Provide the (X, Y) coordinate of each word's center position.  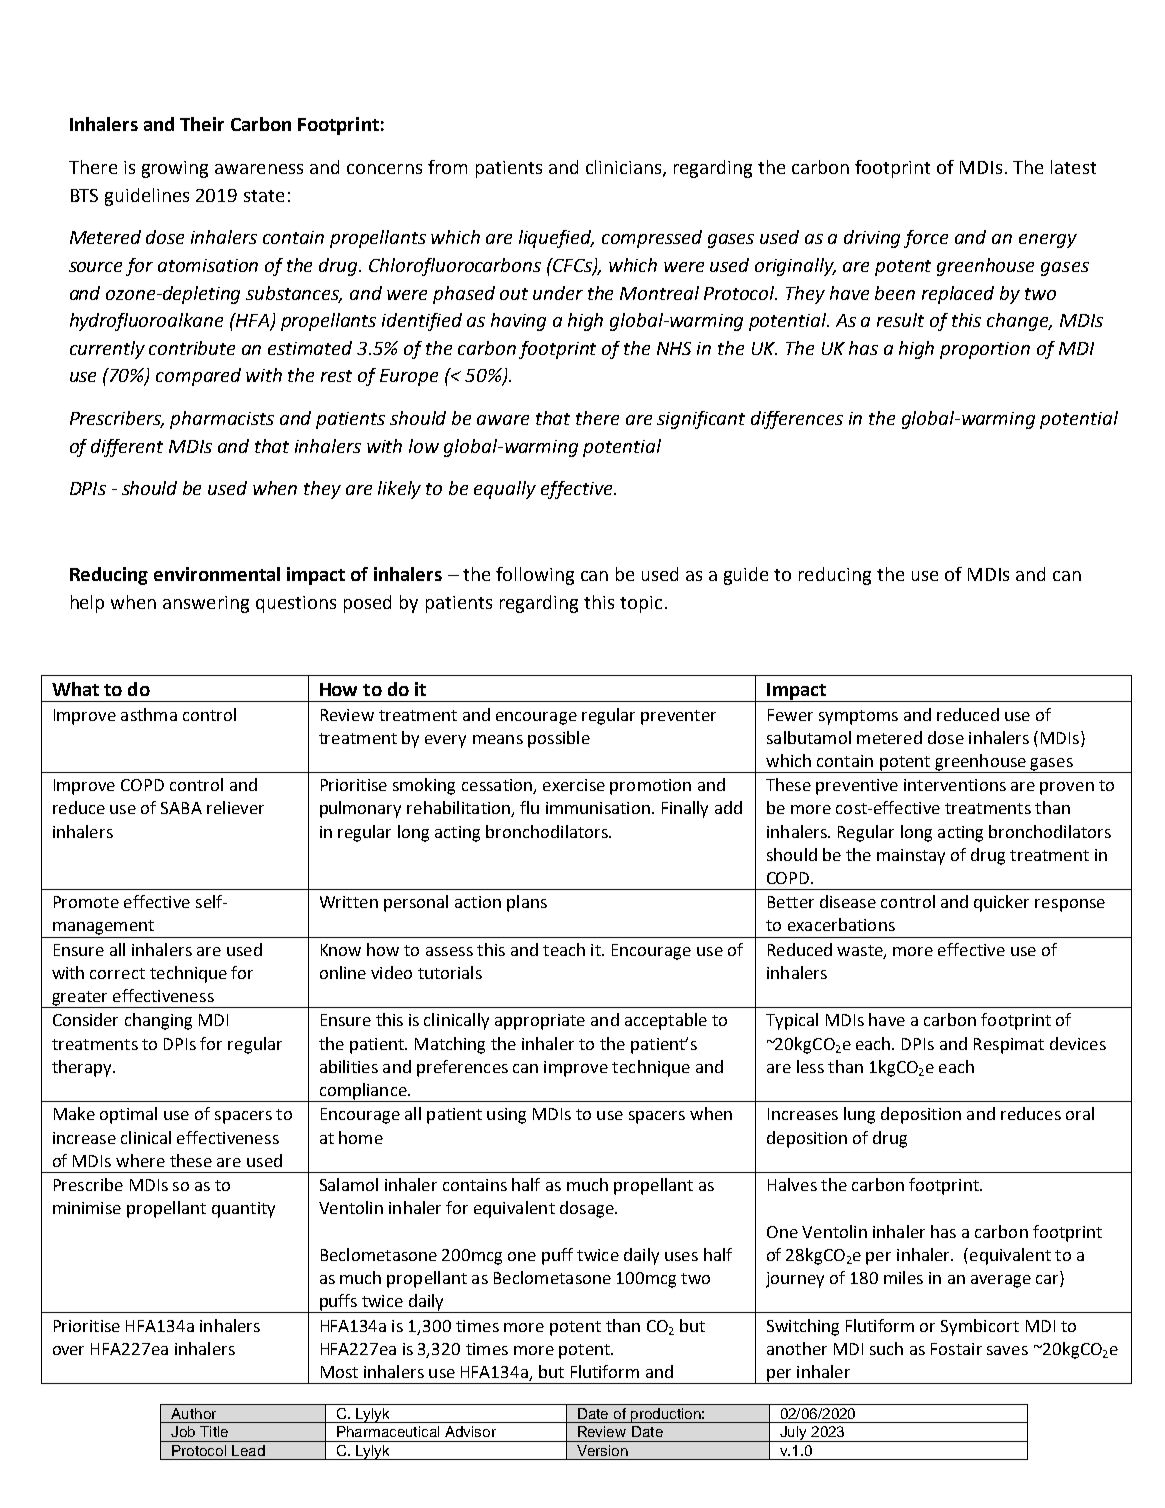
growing (175, 169)
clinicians (625, 168)
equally (505, 490)
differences (797, 420)
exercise (574, 785)
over (68, 1350)
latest (1073, 167)
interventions (955, 785)
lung (859, 1115)
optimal (128, 1115)
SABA (181, 808)
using (506, 1116)
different (127, 448)
